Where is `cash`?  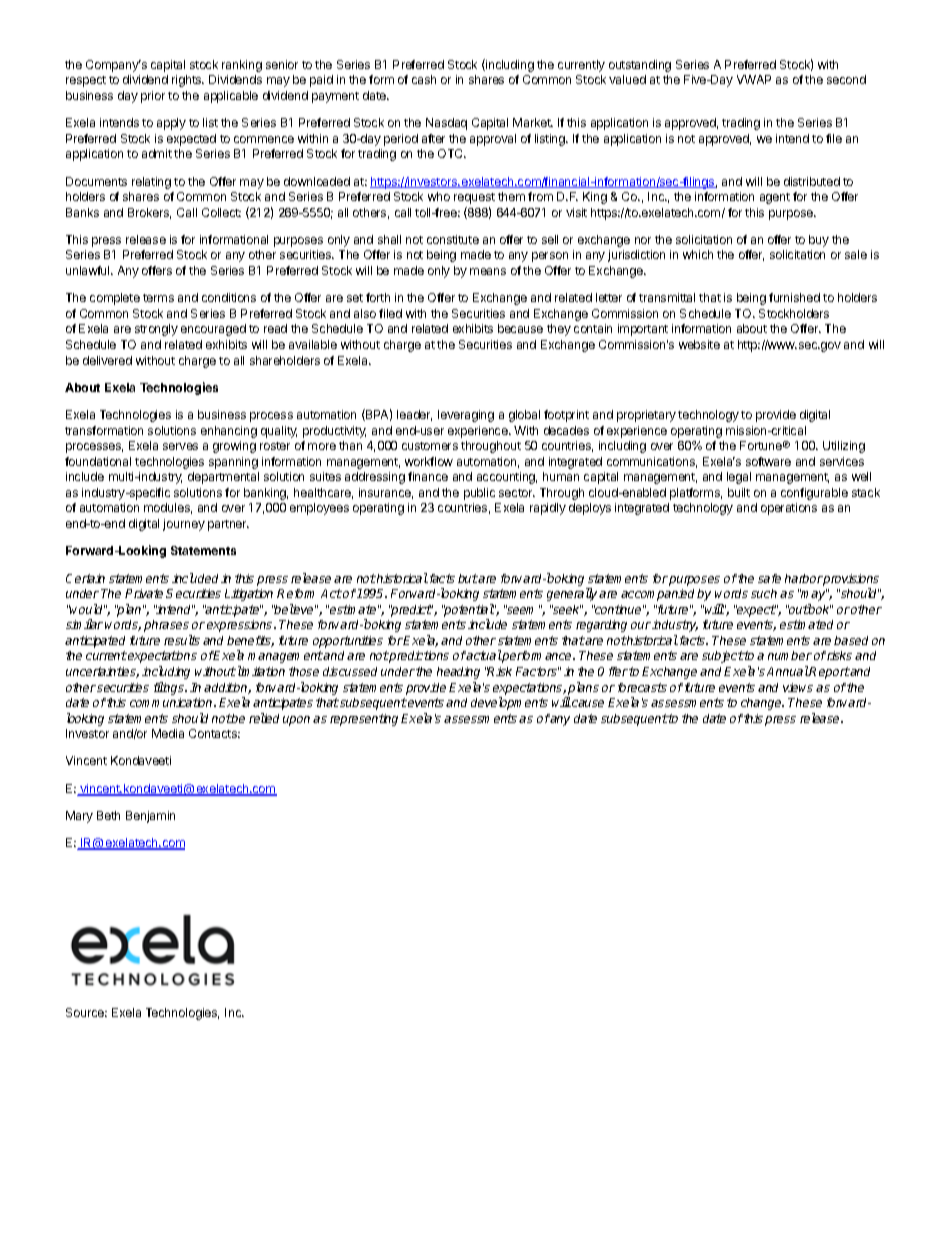
cash is located at coordinates (424, 79).
